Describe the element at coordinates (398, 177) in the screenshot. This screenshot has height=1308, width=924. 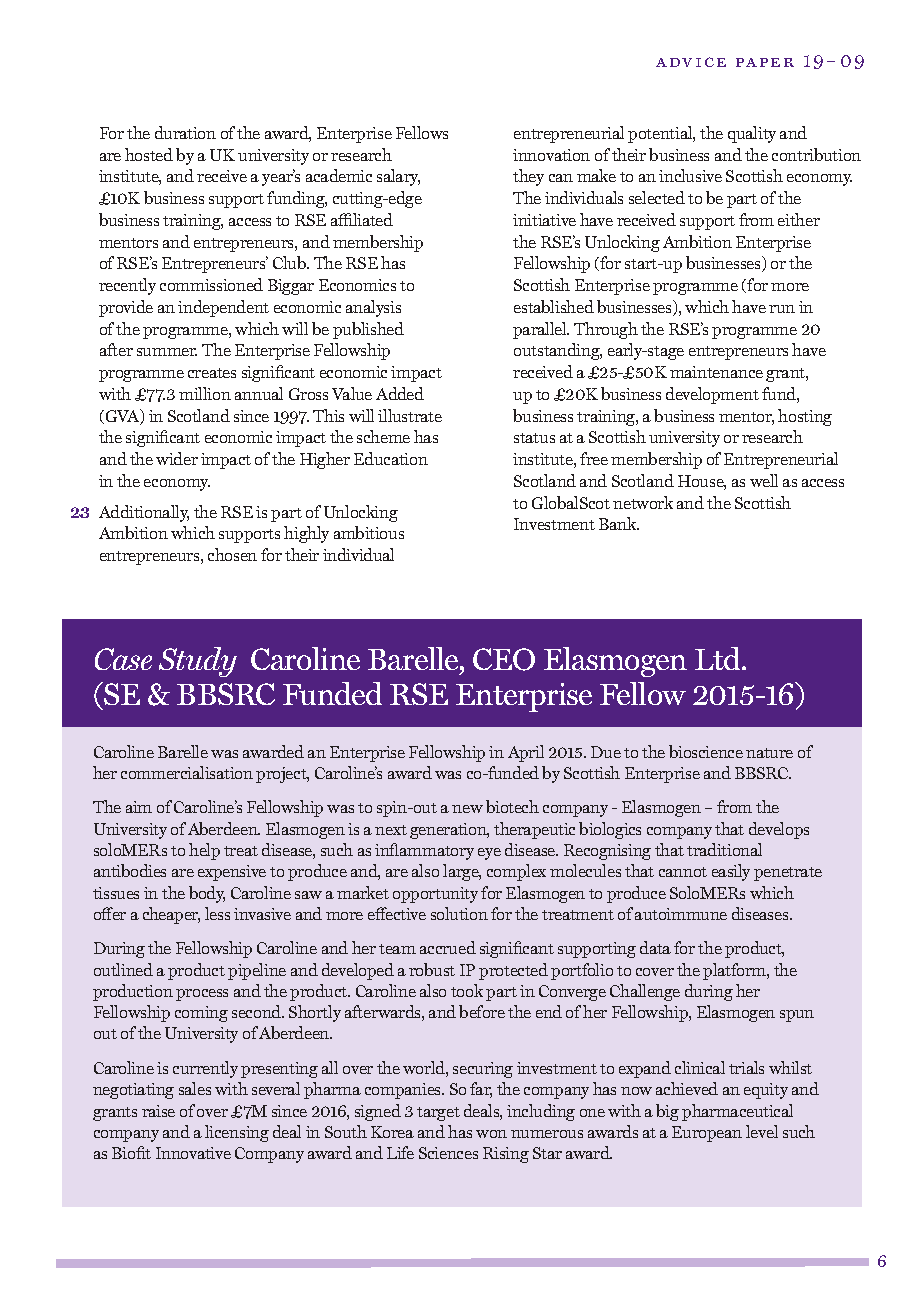
I see `salary` at that location.
